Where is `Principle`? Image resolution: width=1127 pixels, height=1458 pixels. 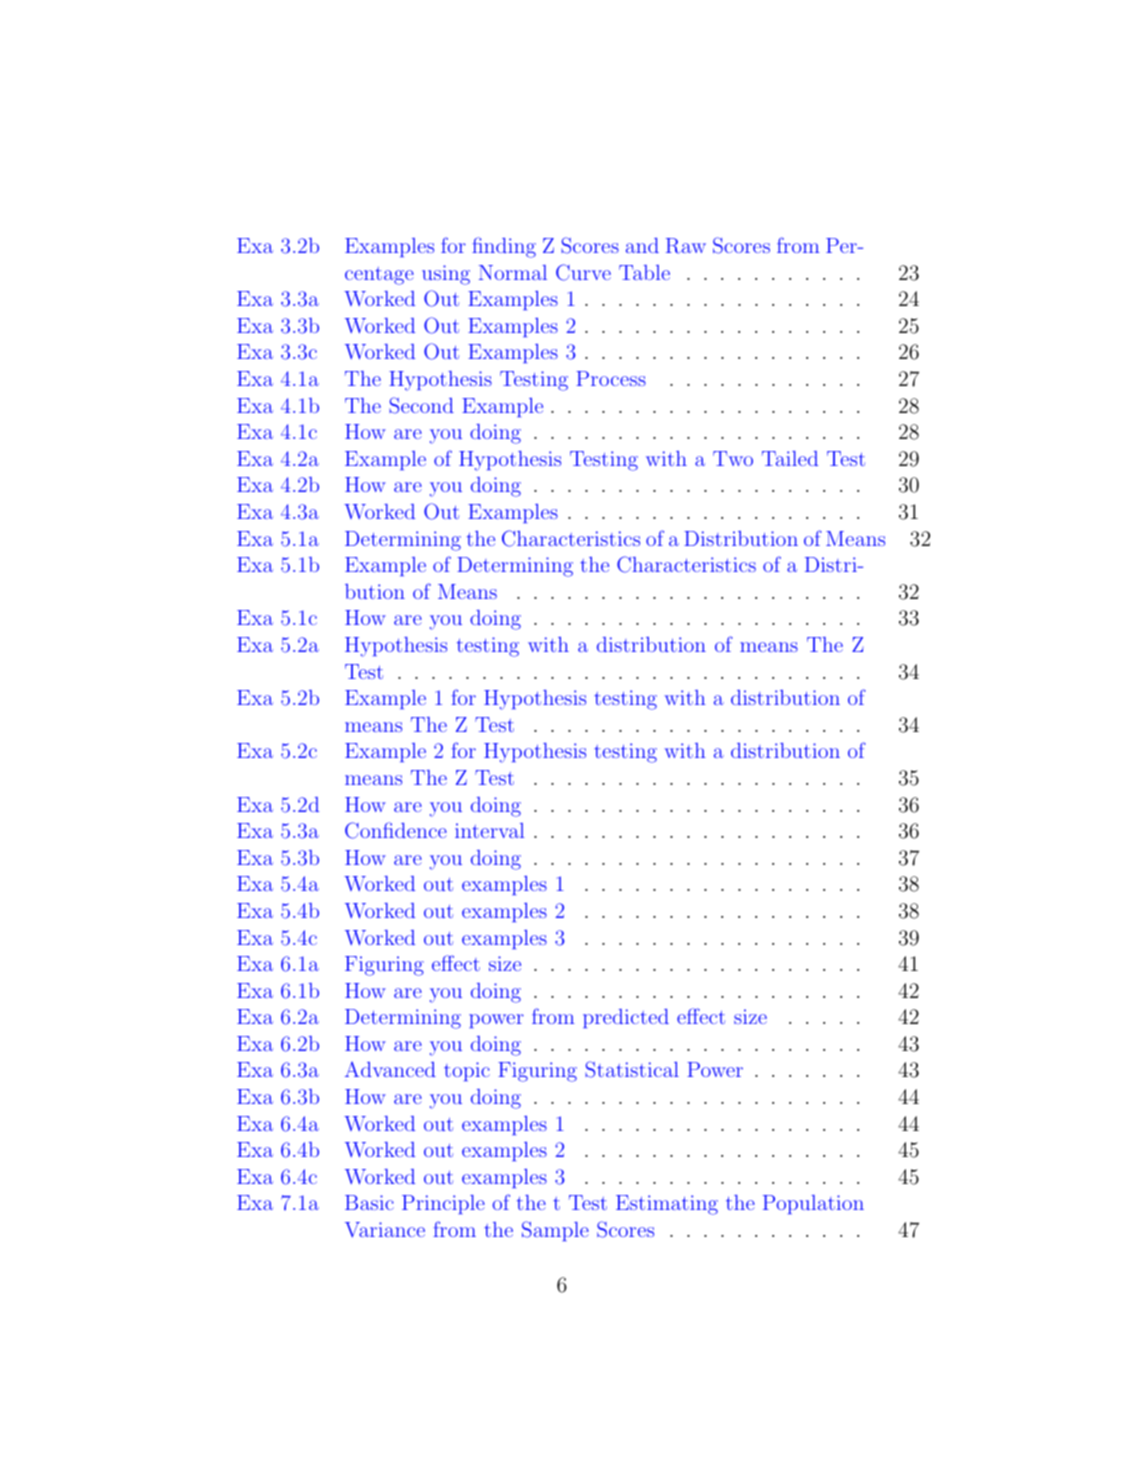 Principle is located at coordinates (443, 1204).
